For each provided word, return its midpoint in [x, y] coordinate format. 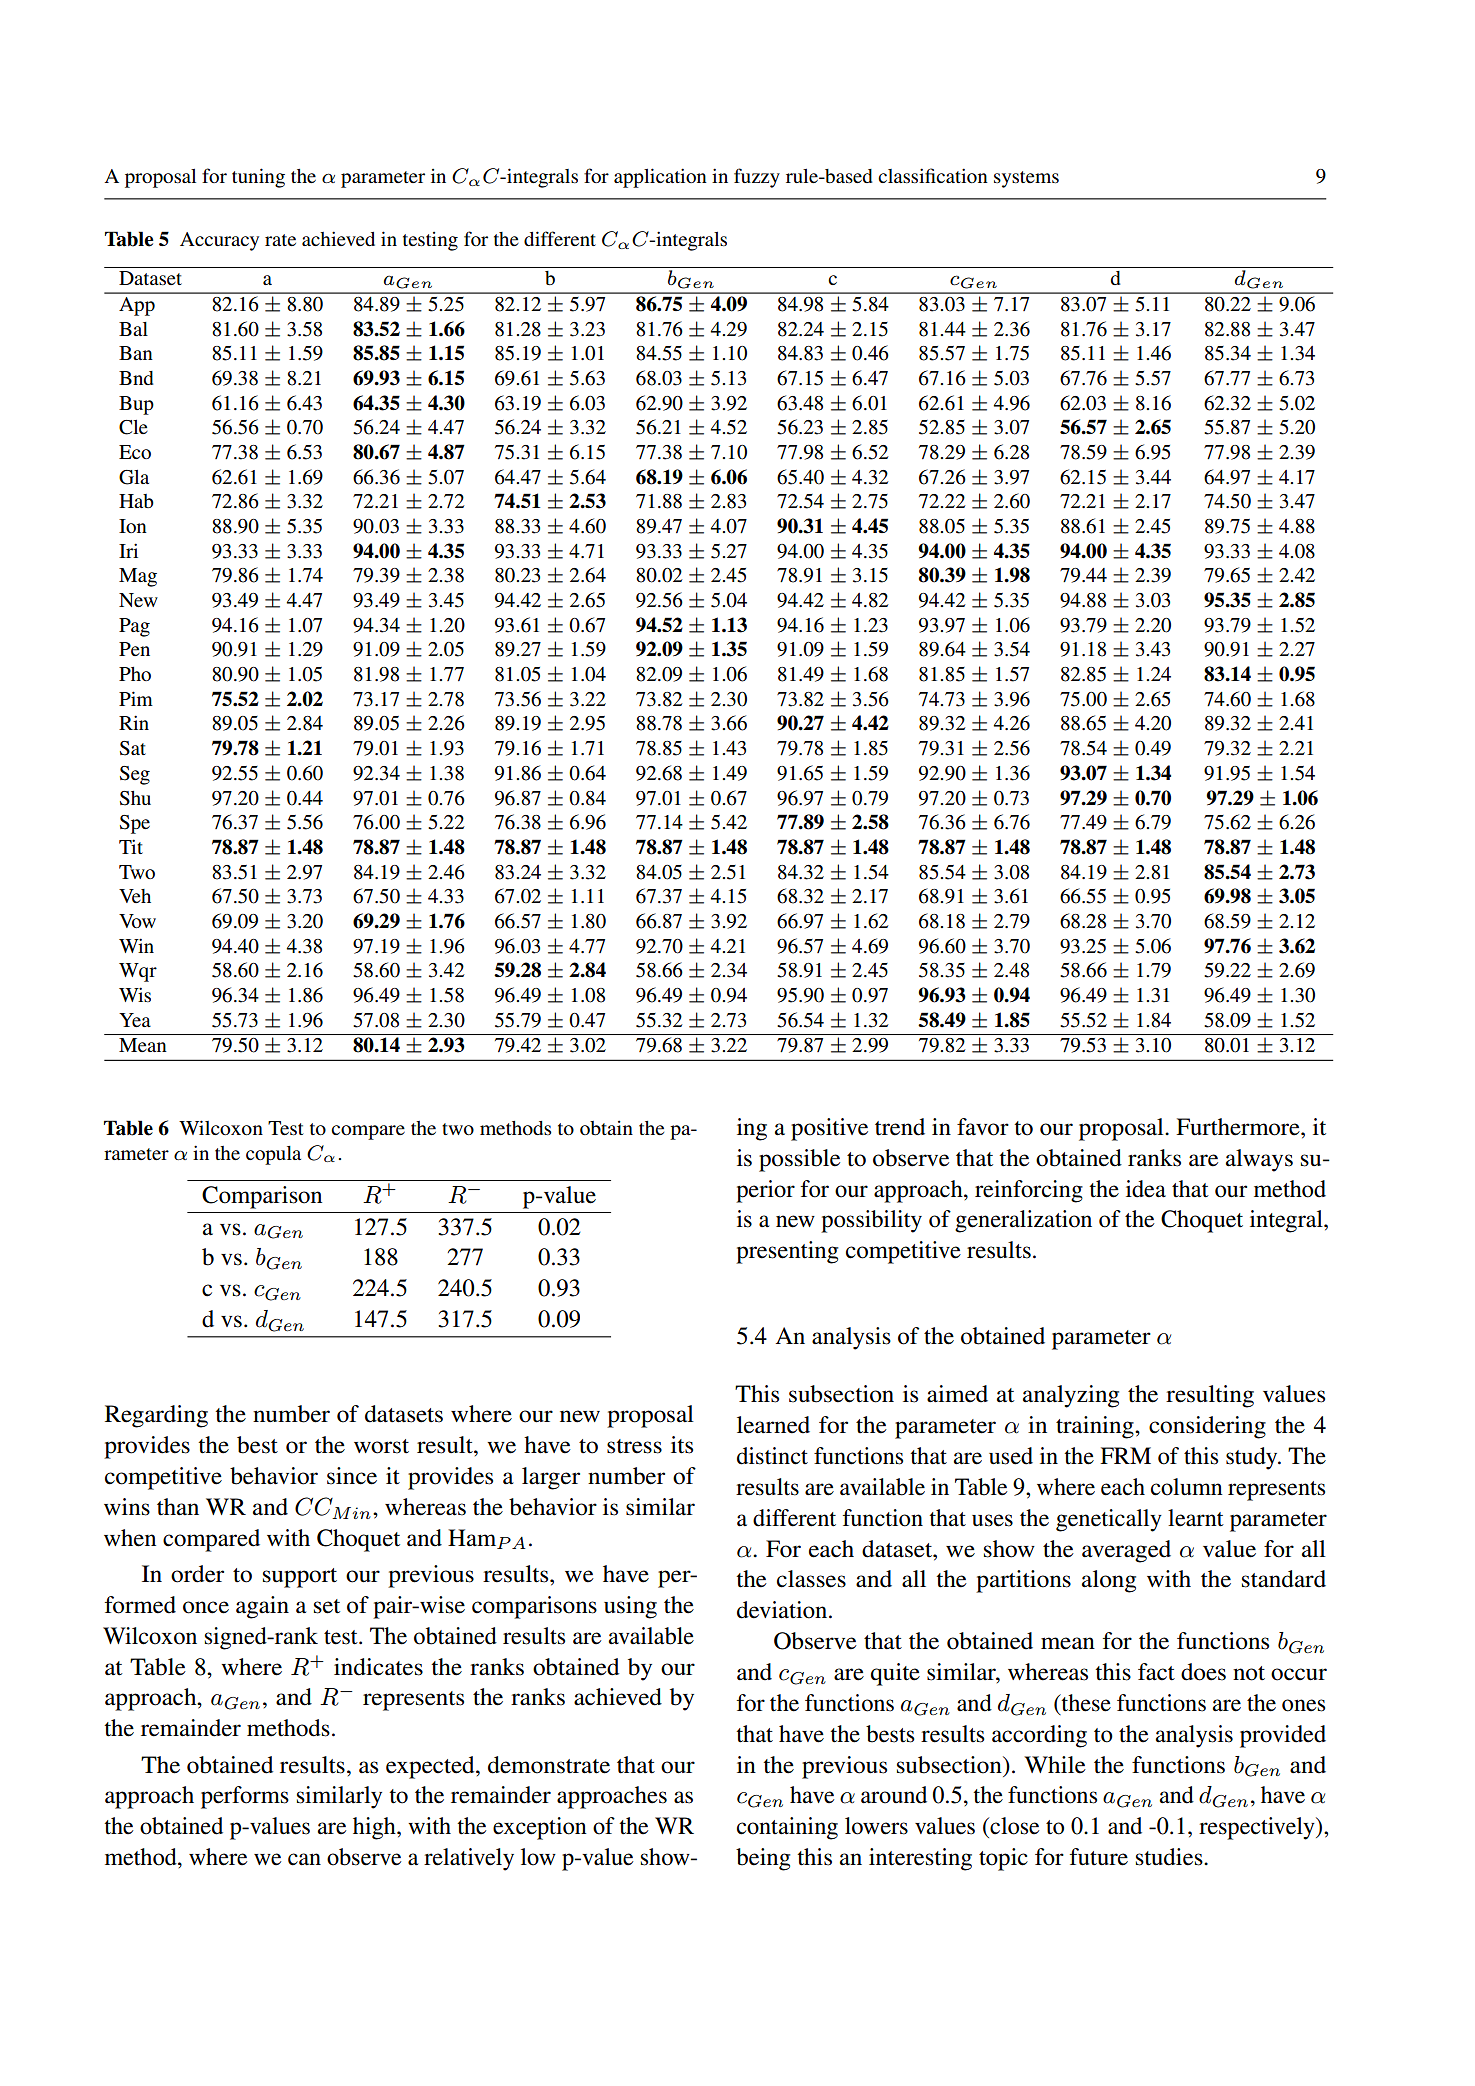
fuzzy [757, 178]
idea [1146, 1189]
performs [245, 1797]
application [660, 178]
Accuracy [219, 241]
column [1187, 1487]
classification [933, 175]
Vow [137, 921]
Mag [138, 577]
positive [829, 1129]
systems [1026, 179]
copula [273, 1155]
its [682, 1445]
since [352, 1476]
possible [799, 1160]
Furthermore [1239, 1127]
